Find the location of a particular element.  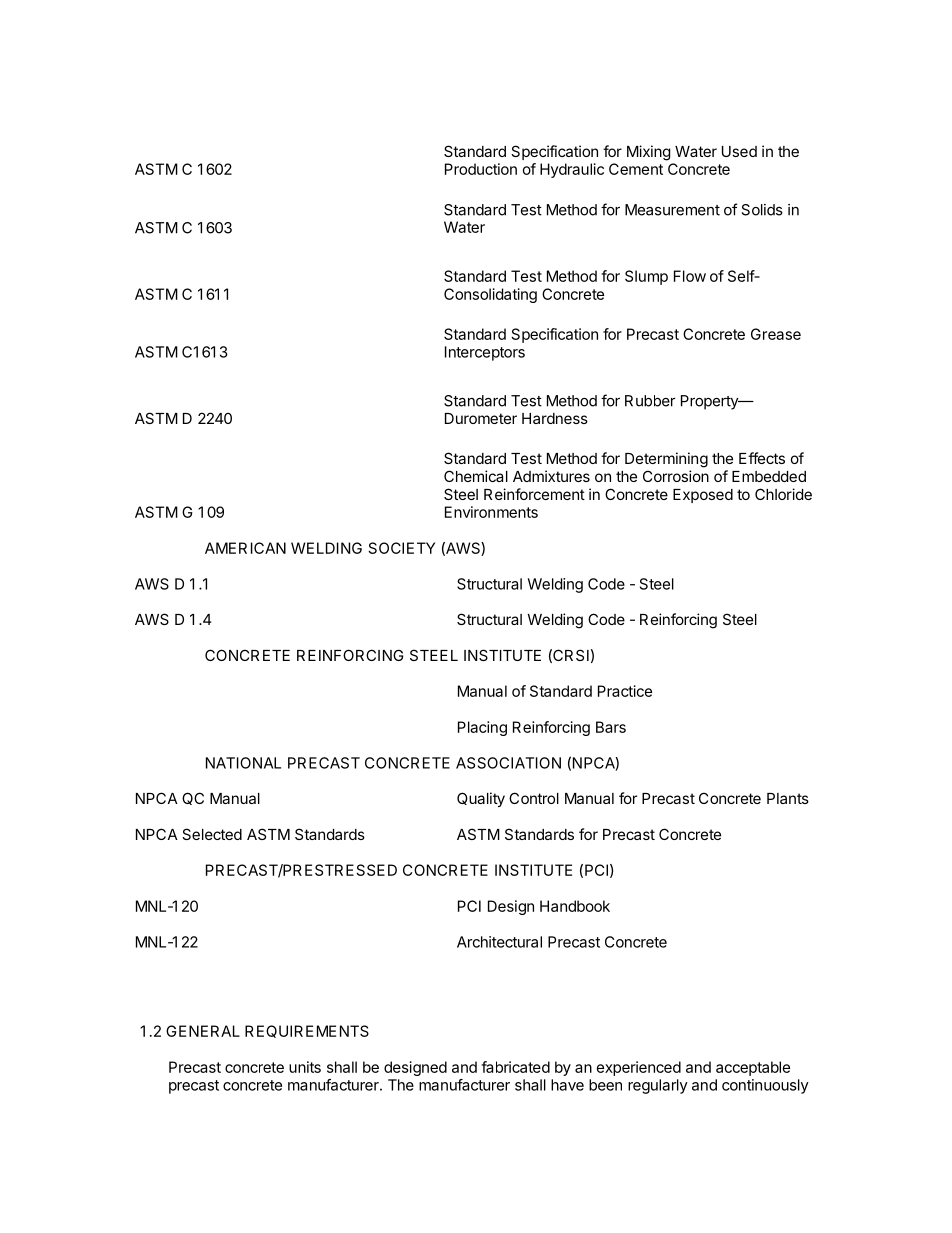

Production is located at coordinates (481, 169).
